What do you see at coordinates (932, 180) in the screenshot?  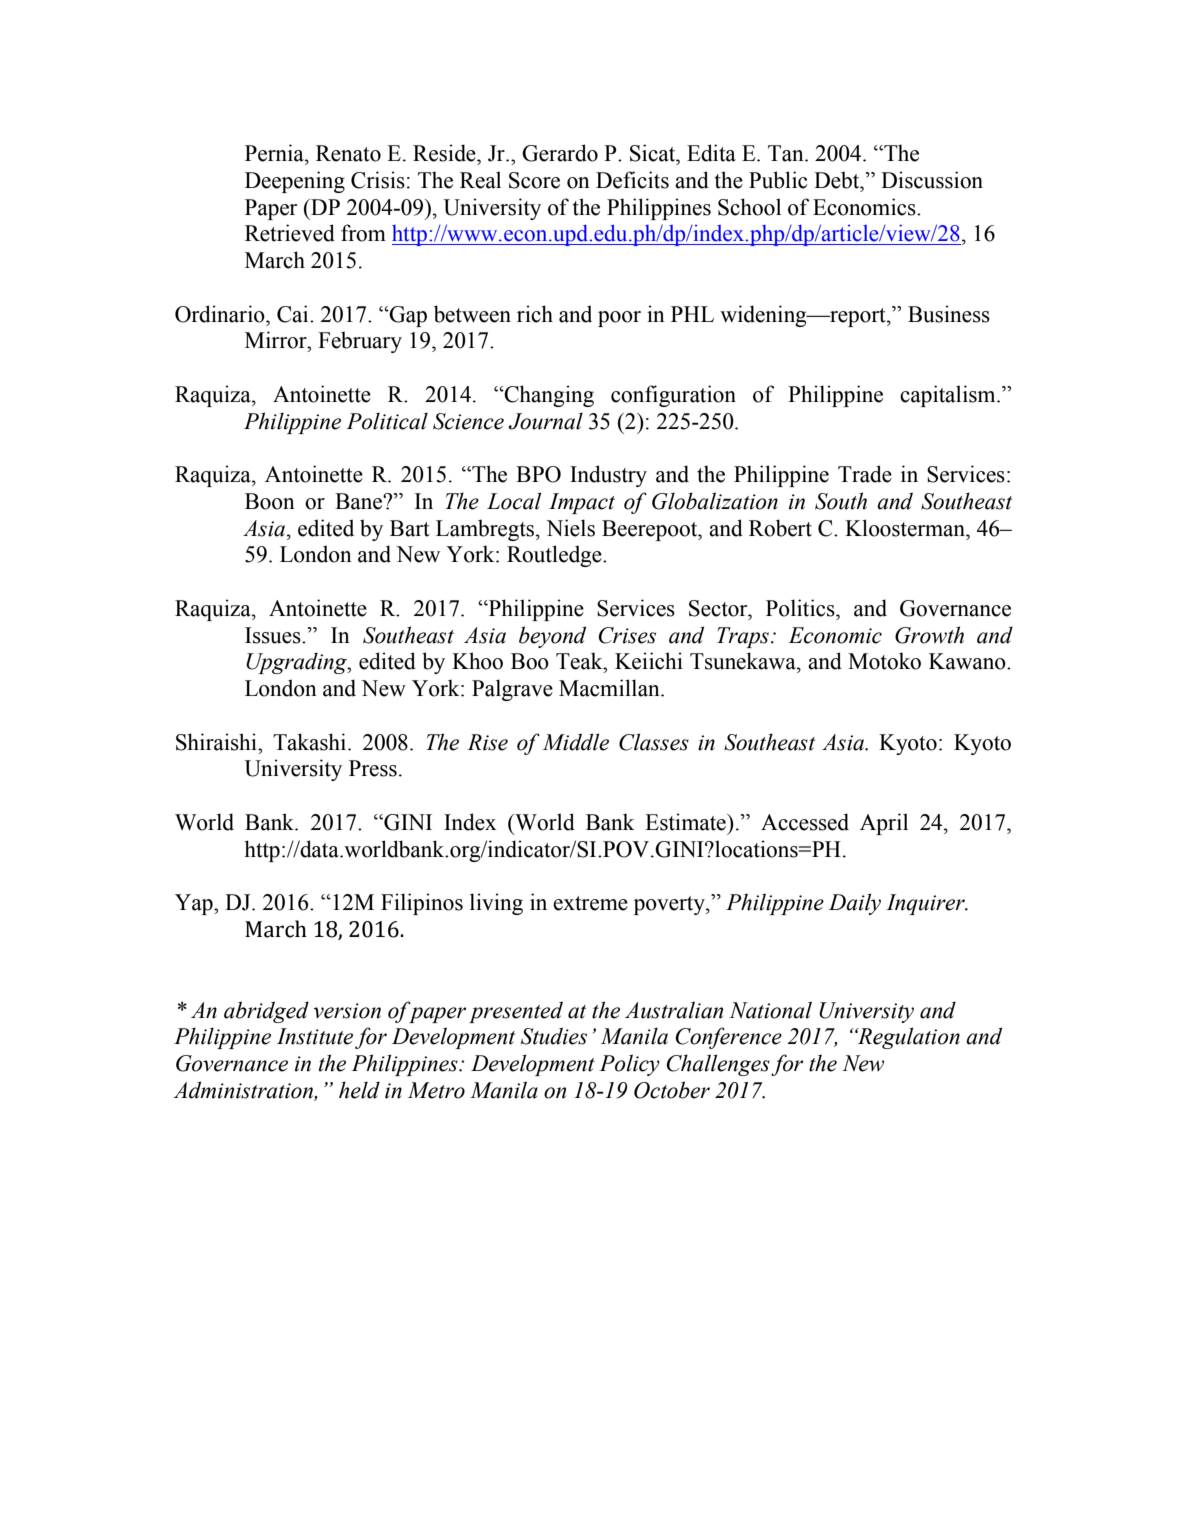 I see `Discussion` at bounding box center [932, 180].
